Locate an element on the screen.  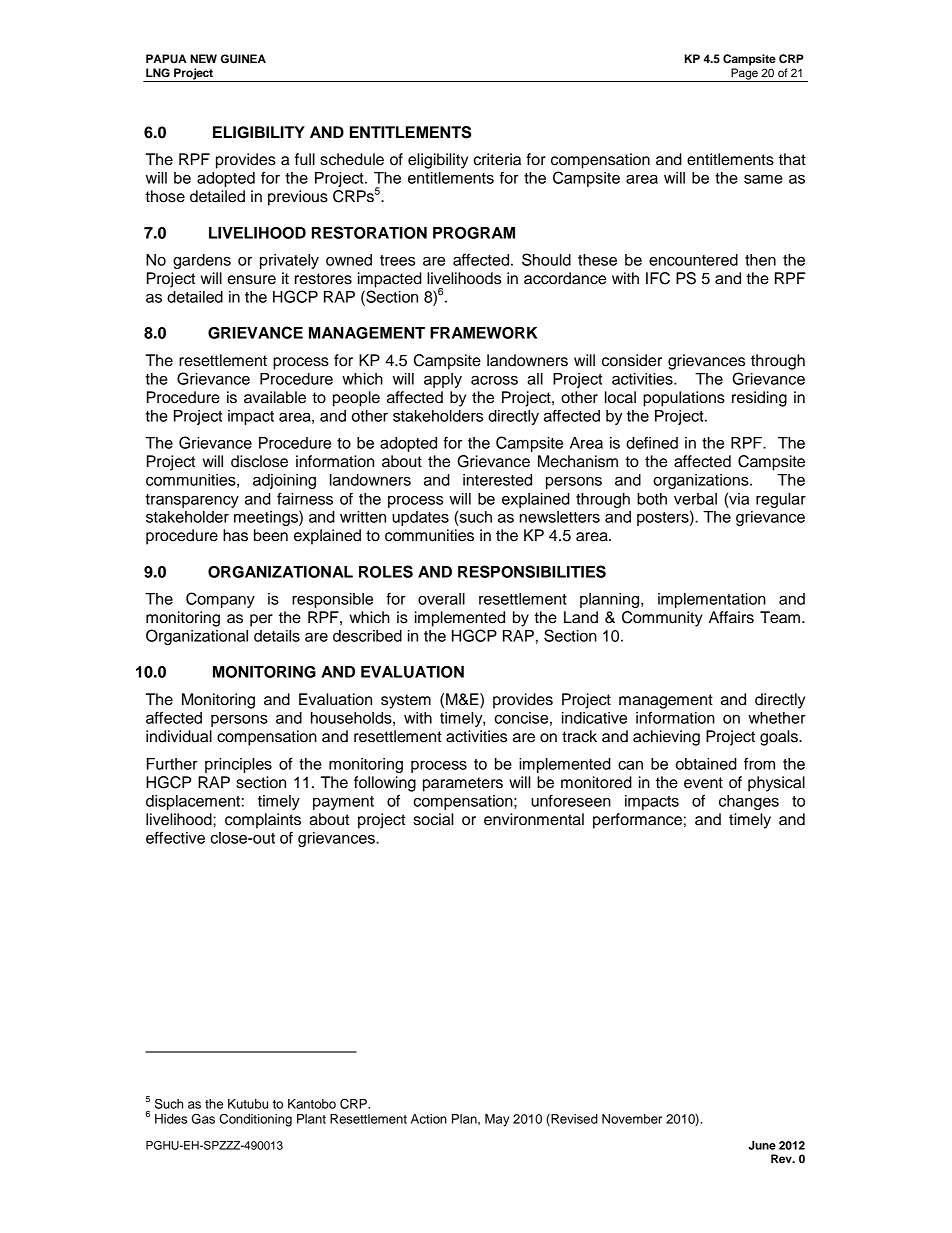
overall is located at coordinates (441, 599).
